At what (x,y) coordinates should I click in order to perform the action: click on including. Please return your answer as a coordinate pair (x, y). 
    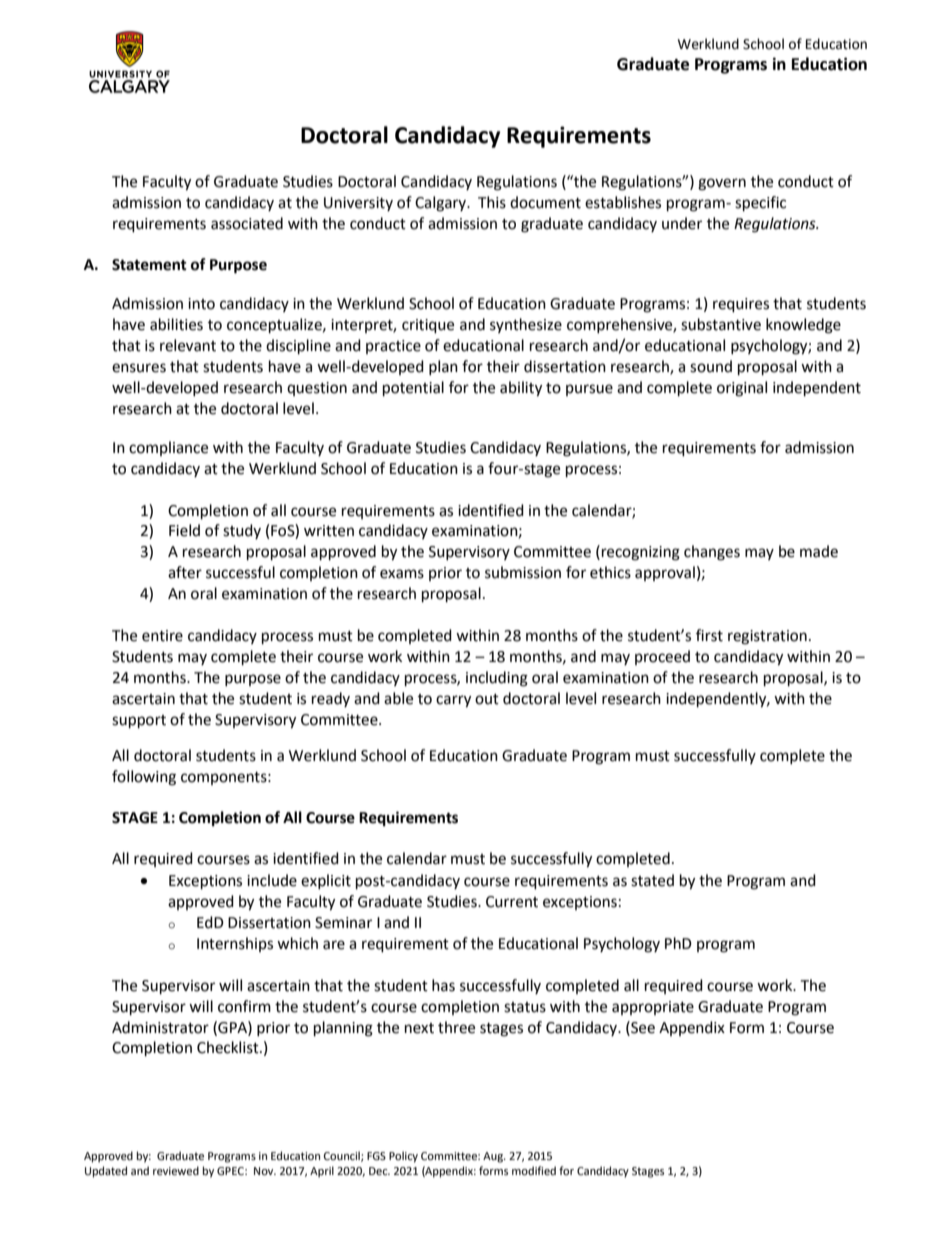
    Looking at the image, I should click on (497, 679).
